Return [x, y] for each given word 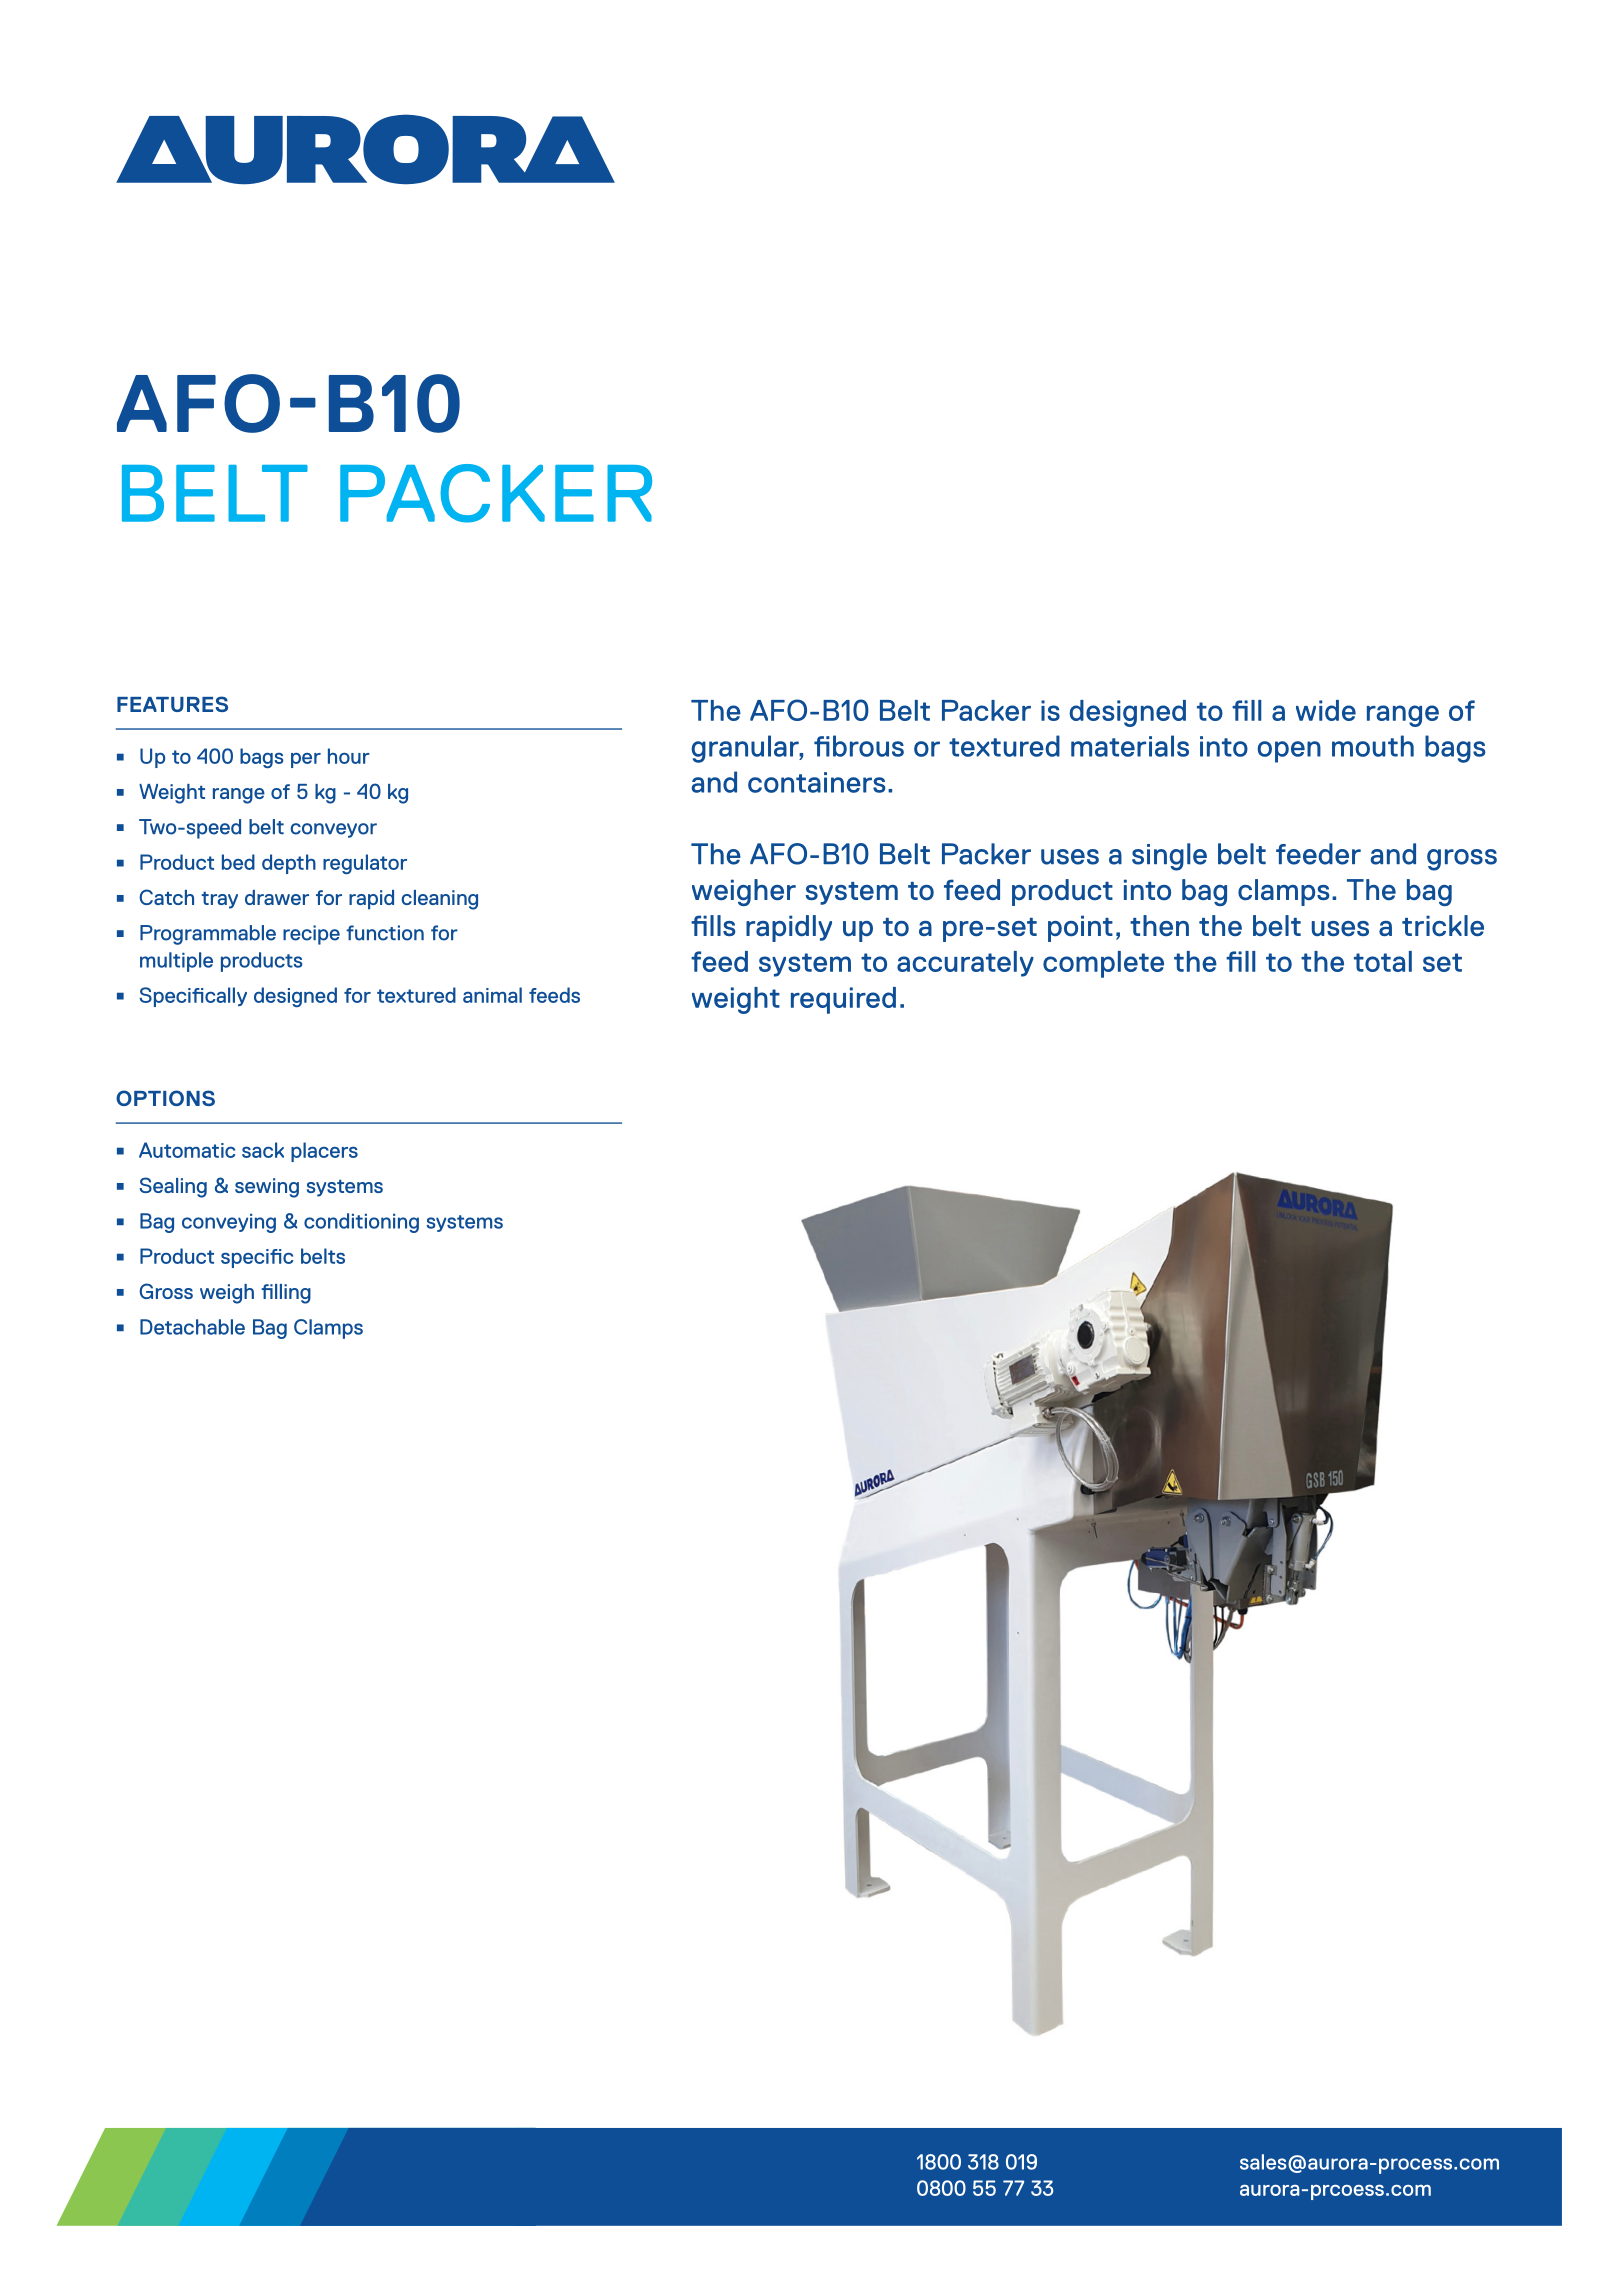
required [843, 1000]
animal [492, 995]
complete [1103, 964]
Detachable [192, 1327]
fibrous [859, 746]
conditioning [361, 1223]
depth [289, 864]
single [1169, 857]
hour [349, 756]
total [1383, 961]
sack [263, 1150]
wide [1326, 710]
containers [817, 782]
